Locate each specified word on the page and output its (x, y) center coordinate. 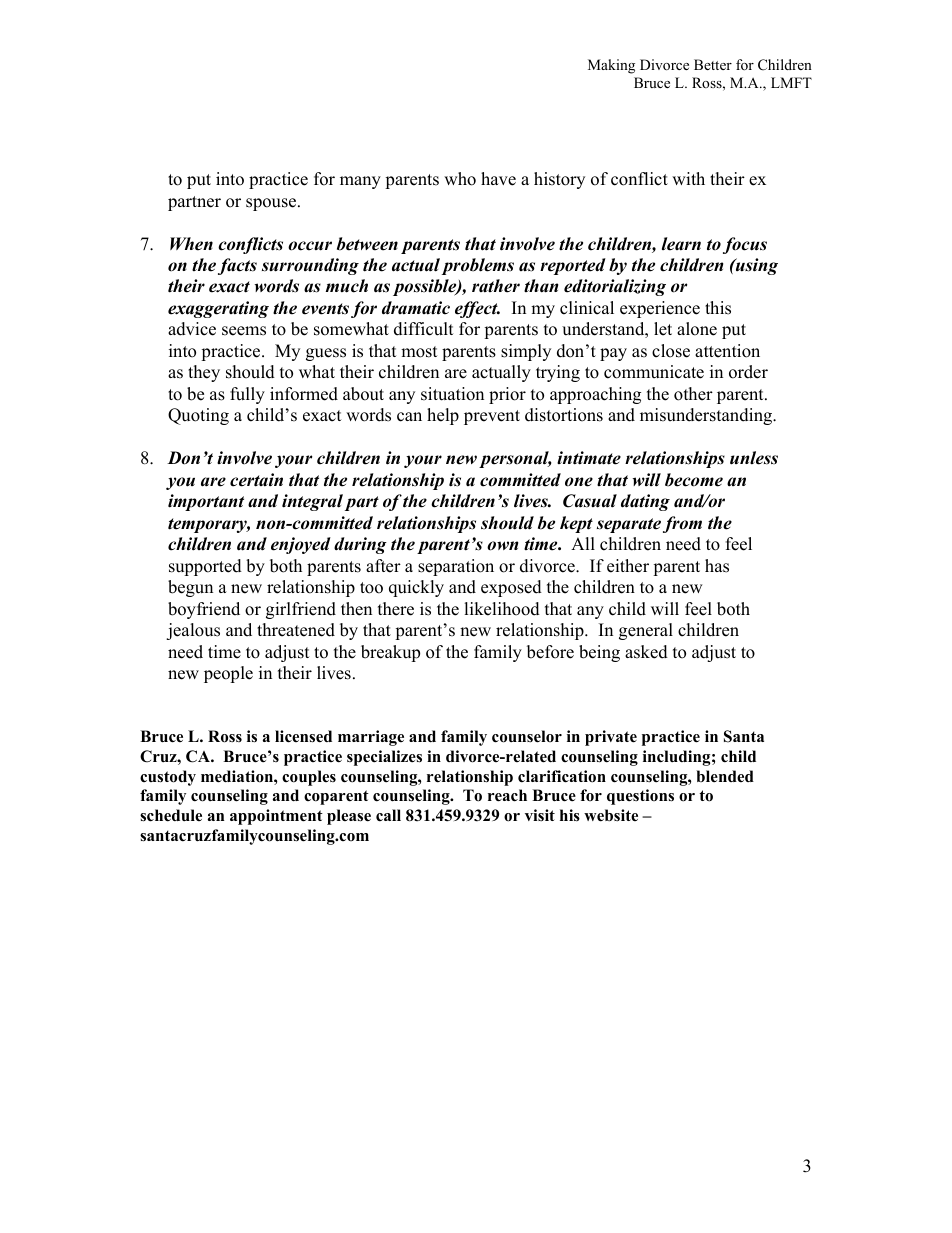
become (694, 480)
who (460, 179)
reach (507, 795)
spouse (272, 204)
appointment (276, 817)
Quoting (198, 416)
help (443, 416)
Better (713, 64)
